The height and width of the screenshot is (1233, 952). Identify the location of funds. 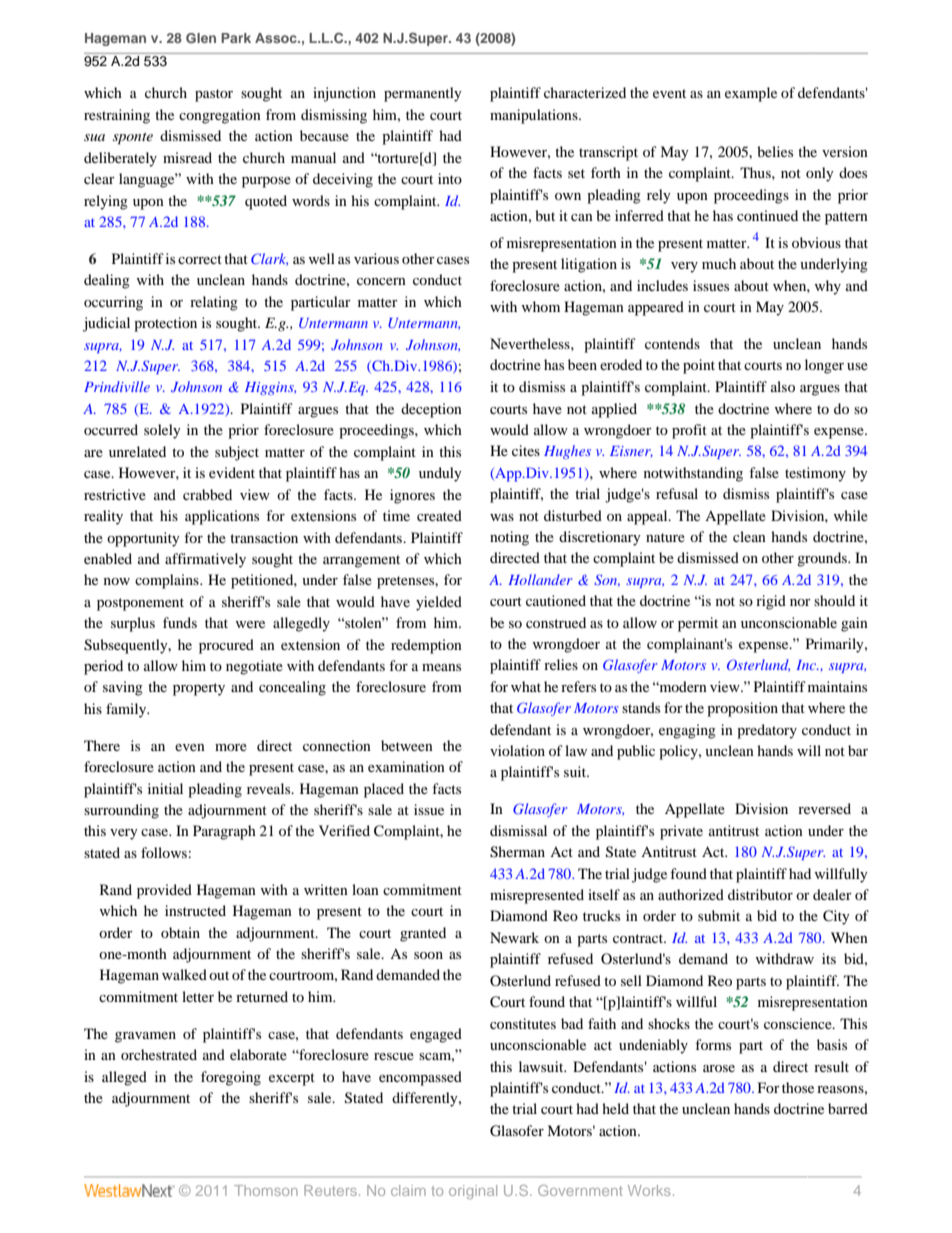
(180, 622).
